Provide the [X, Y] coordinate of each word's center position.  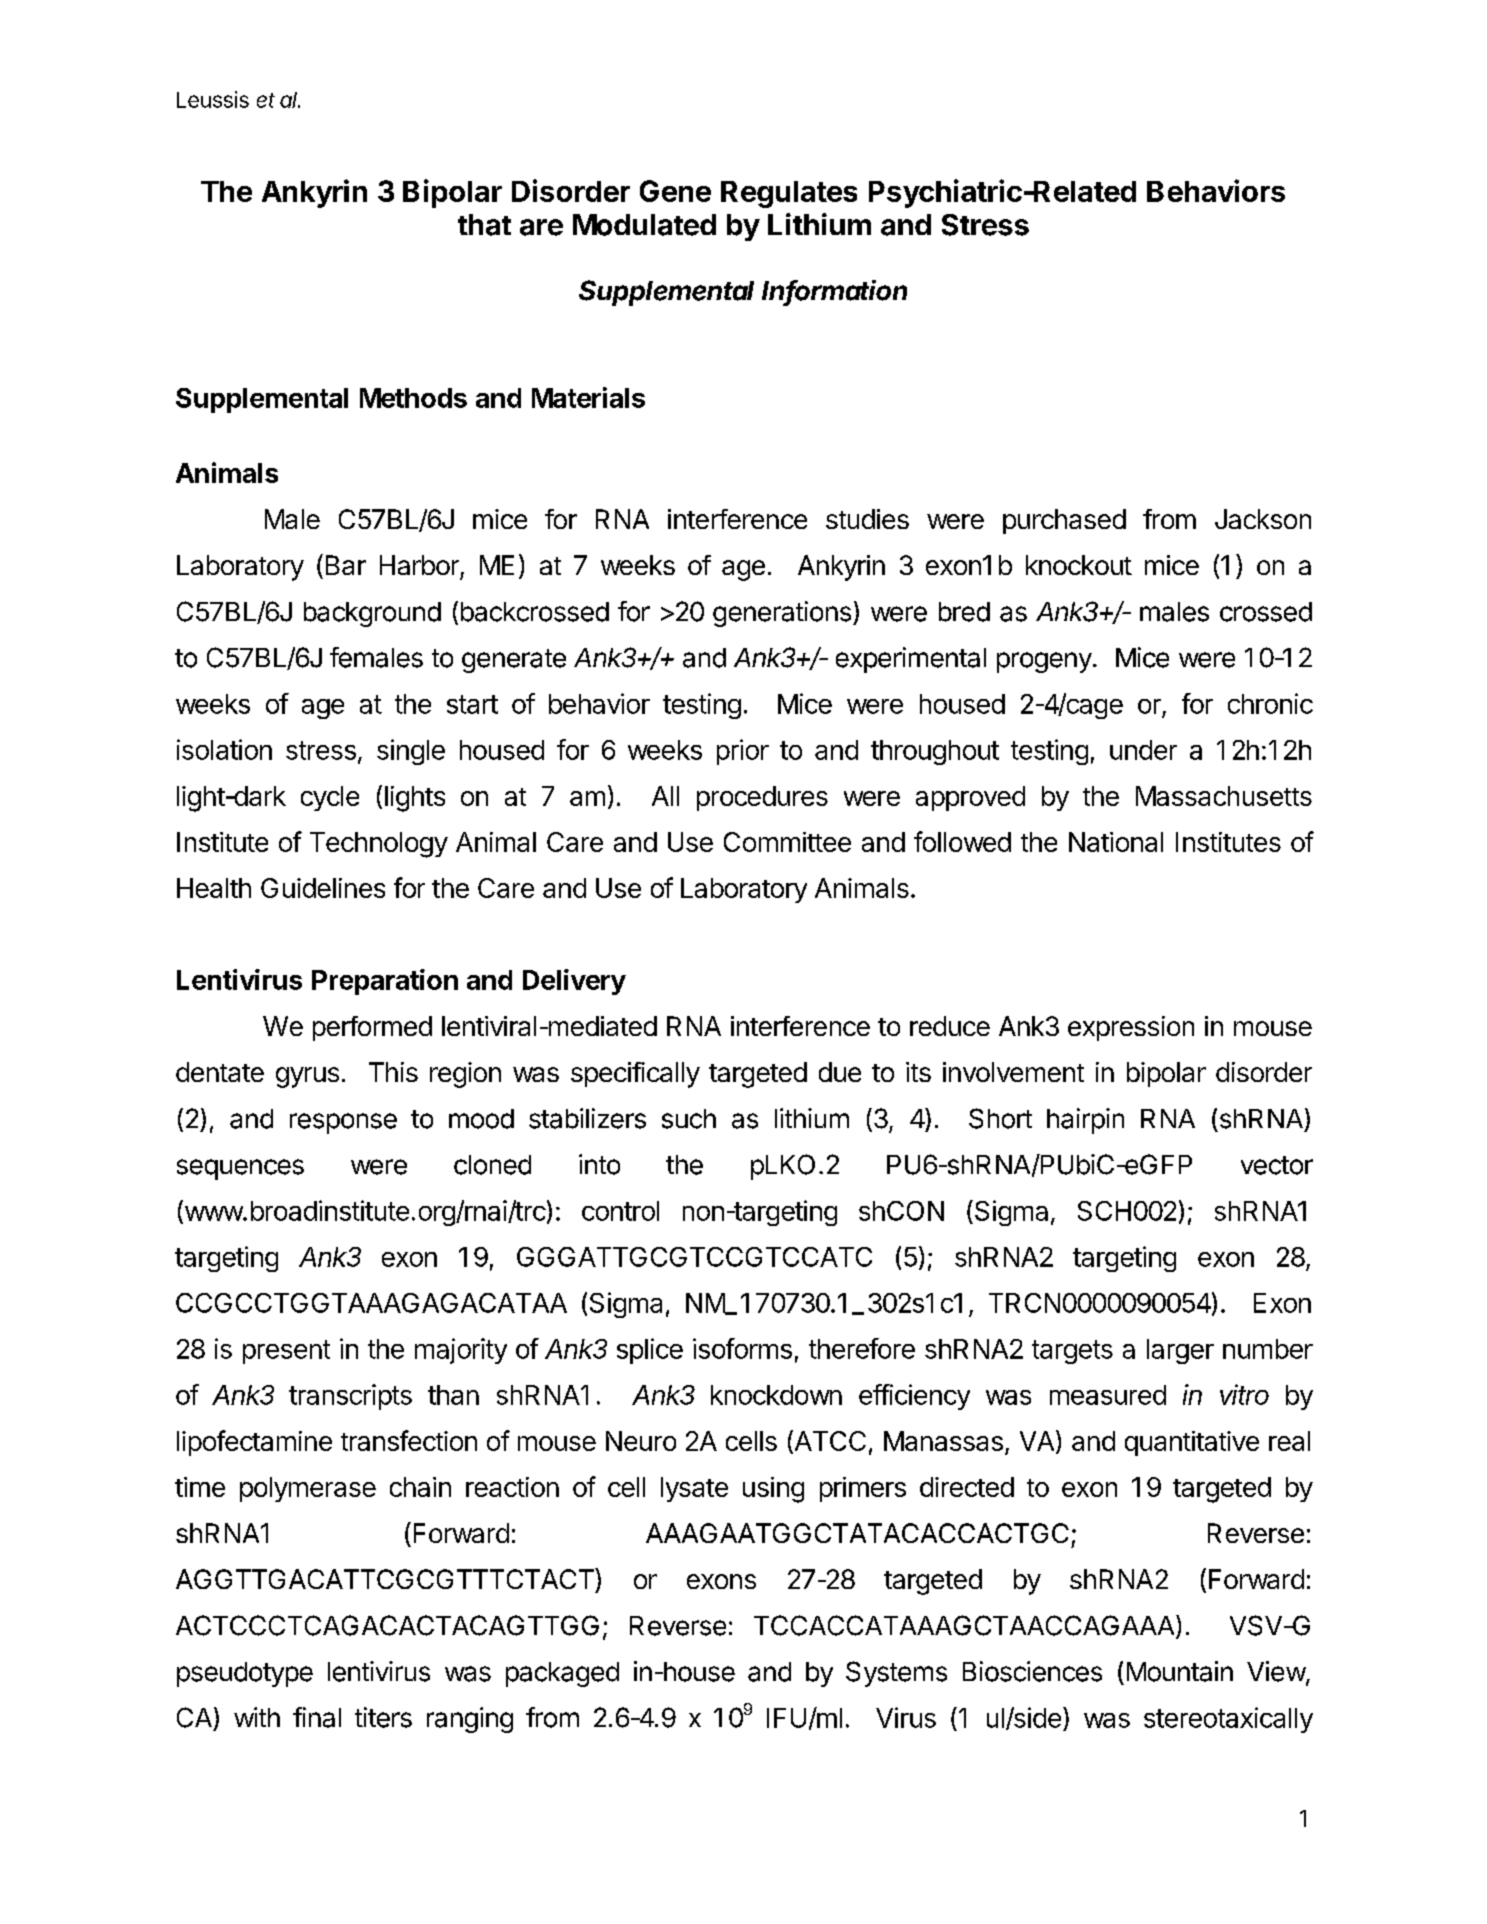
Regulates [789, 194]
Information [834, 291]
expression [1131, 1028]
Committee [787, 842]
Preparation [385, 982]
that [484, 225]
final [317, 1717]
